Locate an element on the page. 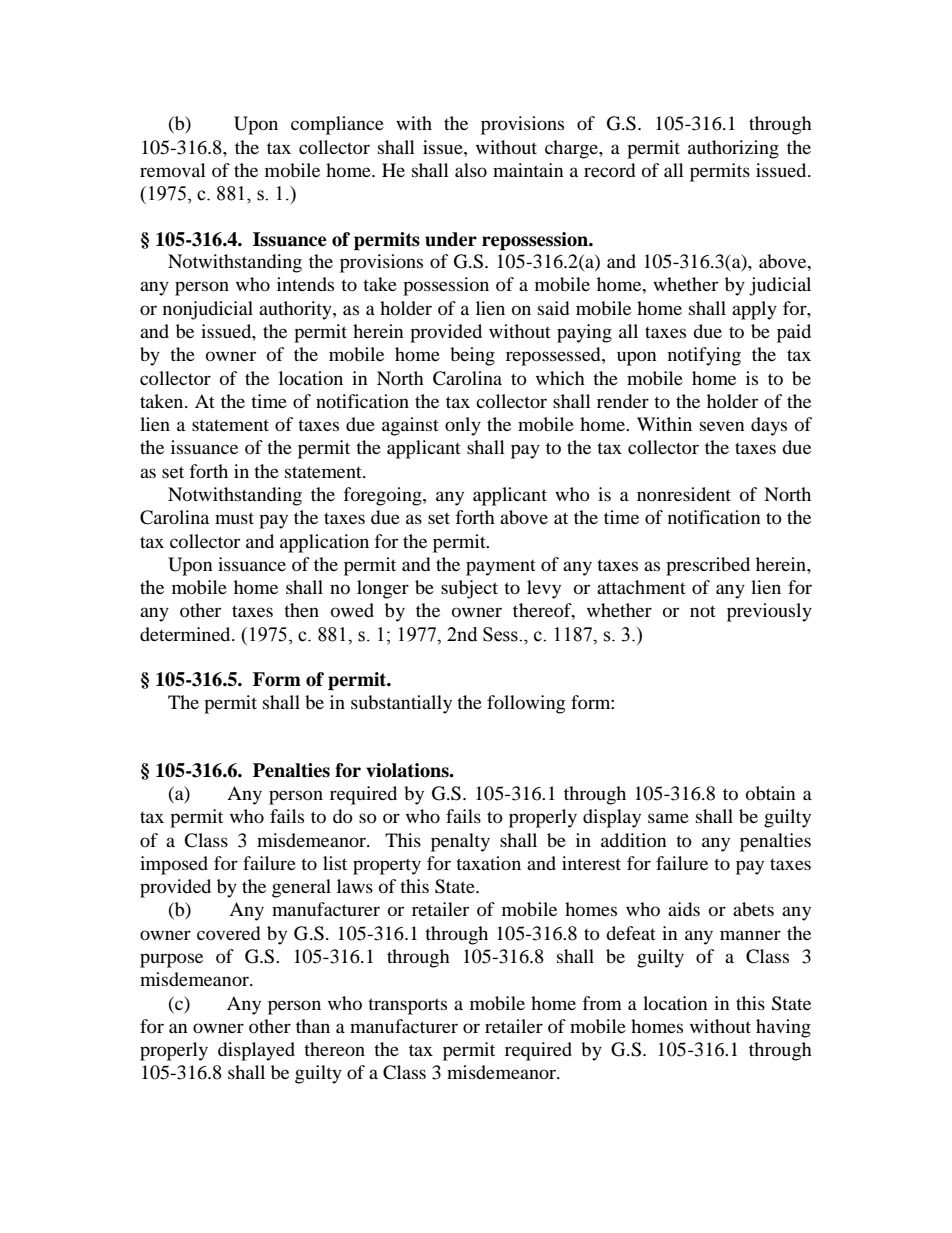 Image resolution: width=952 pixels, height=1233 pixels. than is located at coordinates (313, 1026).
